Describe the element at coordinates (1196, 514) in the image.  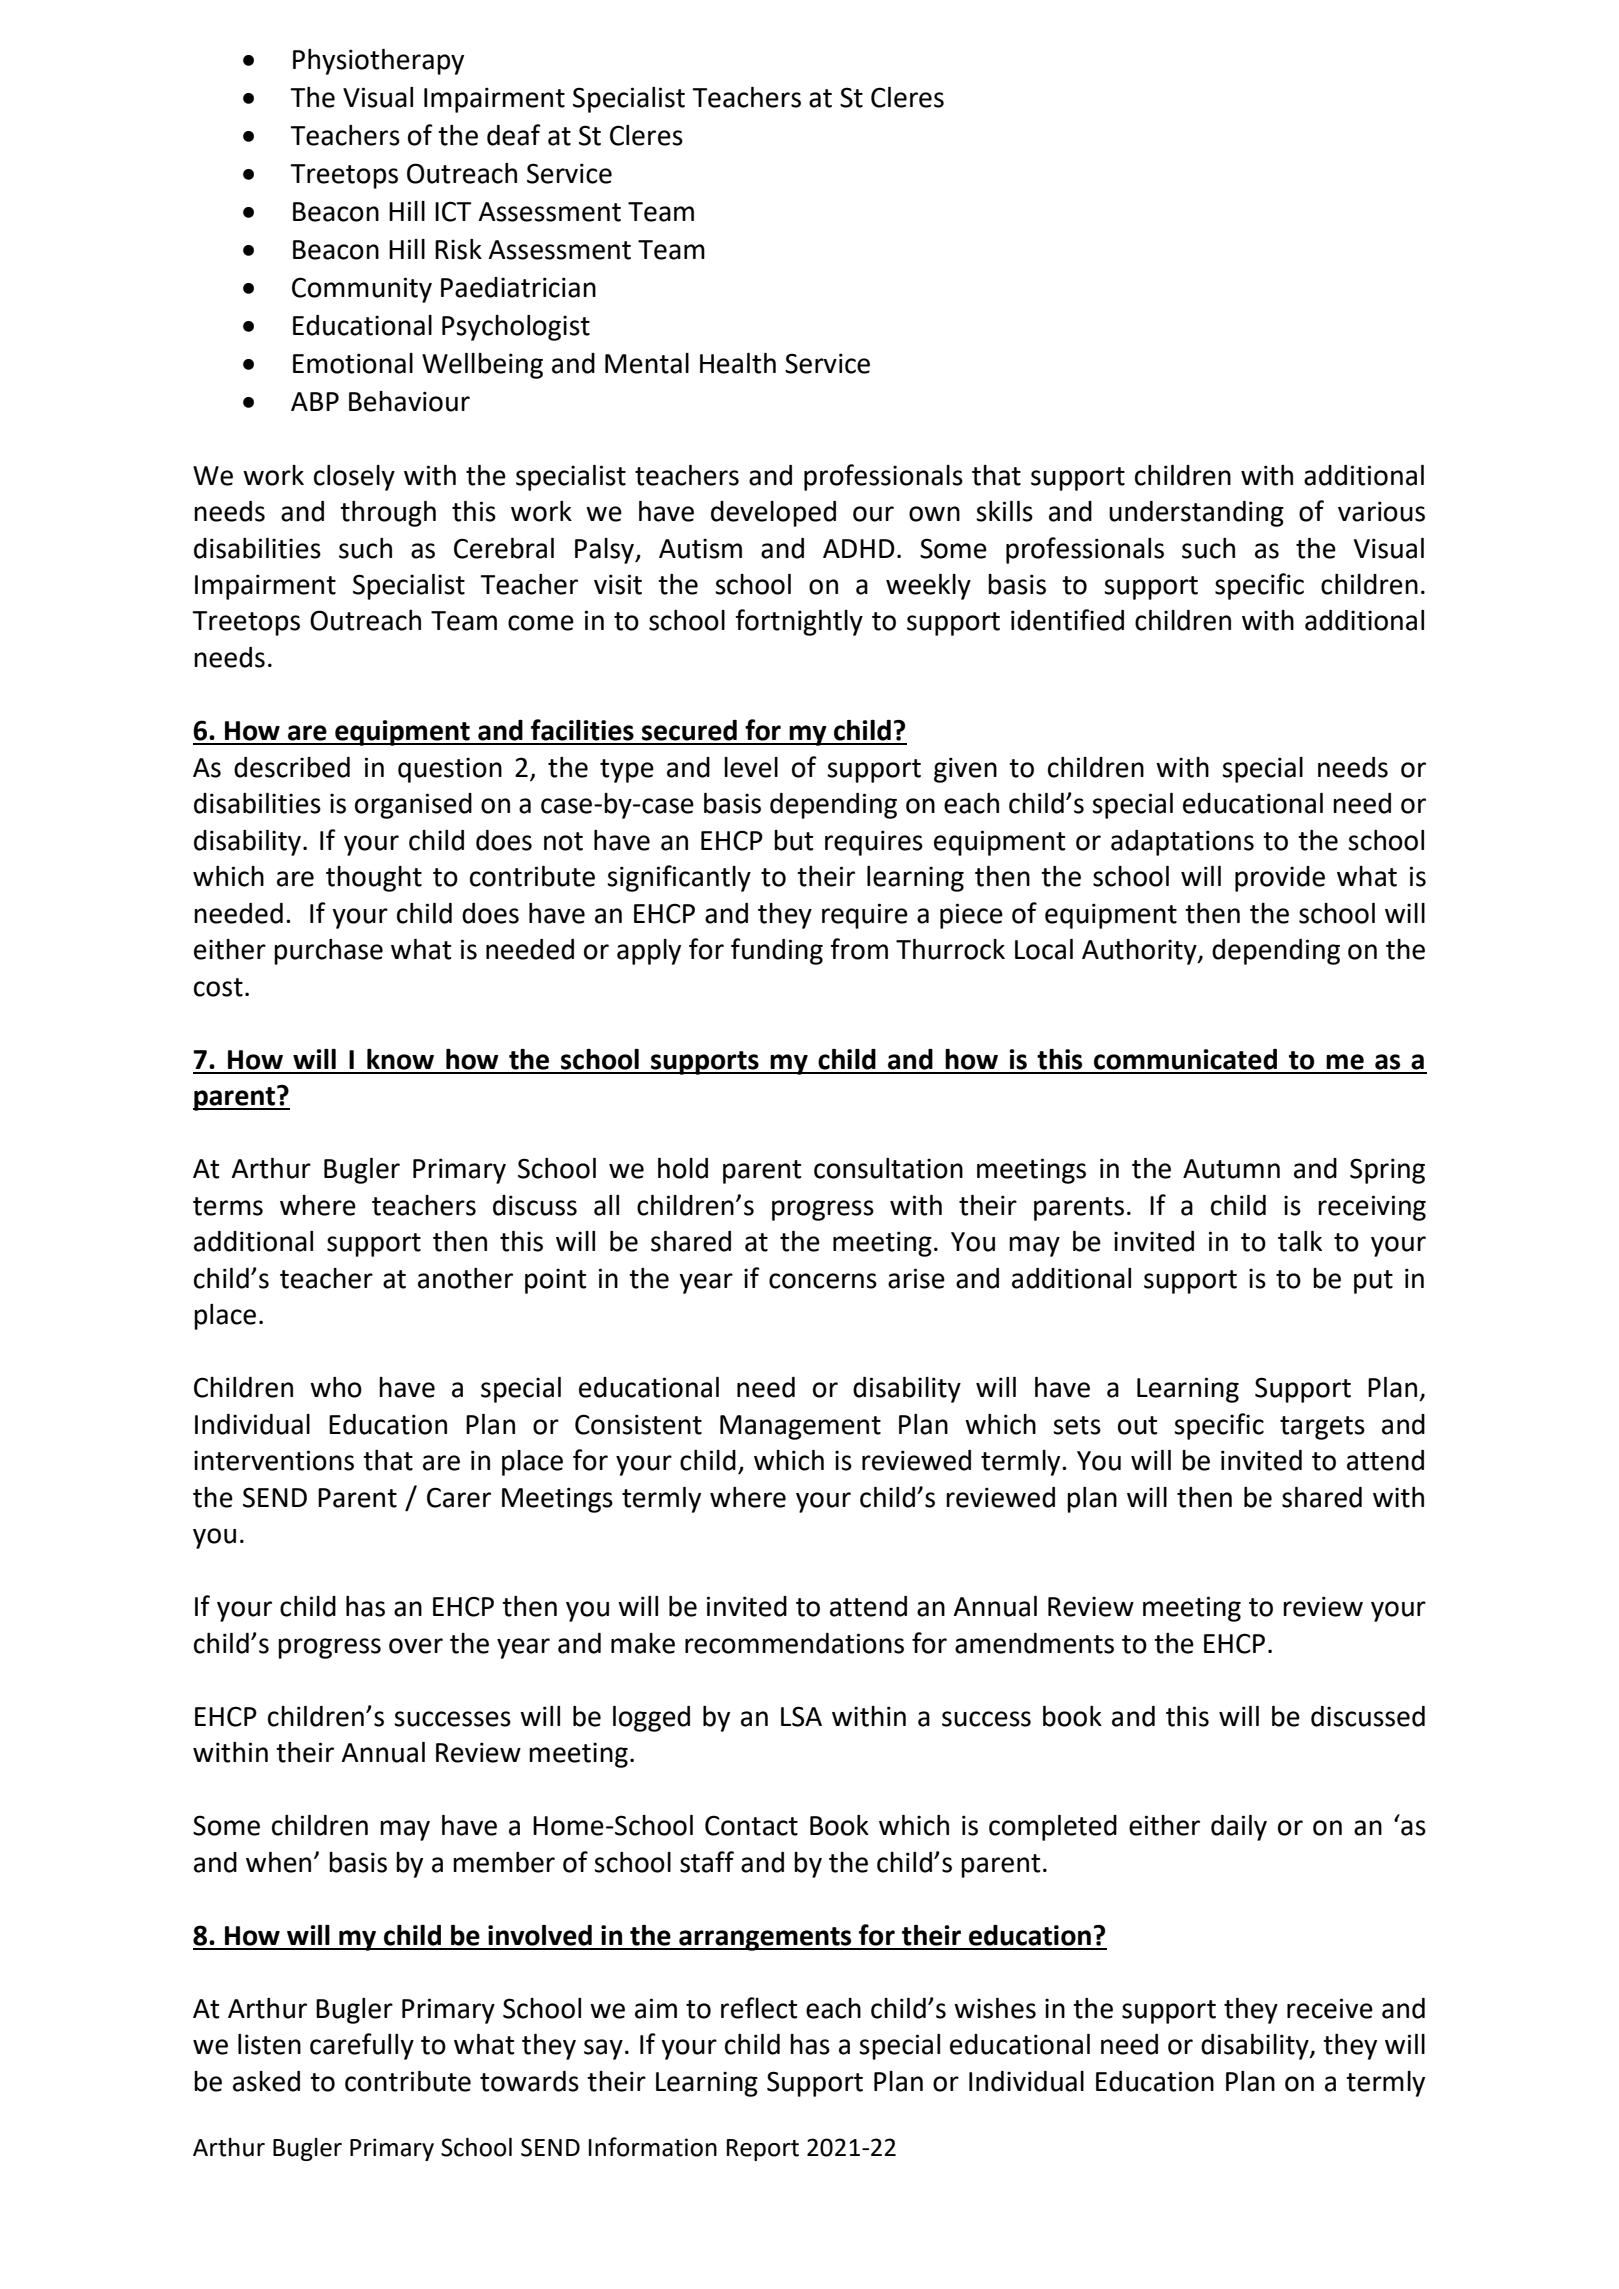
I see `understanding` at that location.
